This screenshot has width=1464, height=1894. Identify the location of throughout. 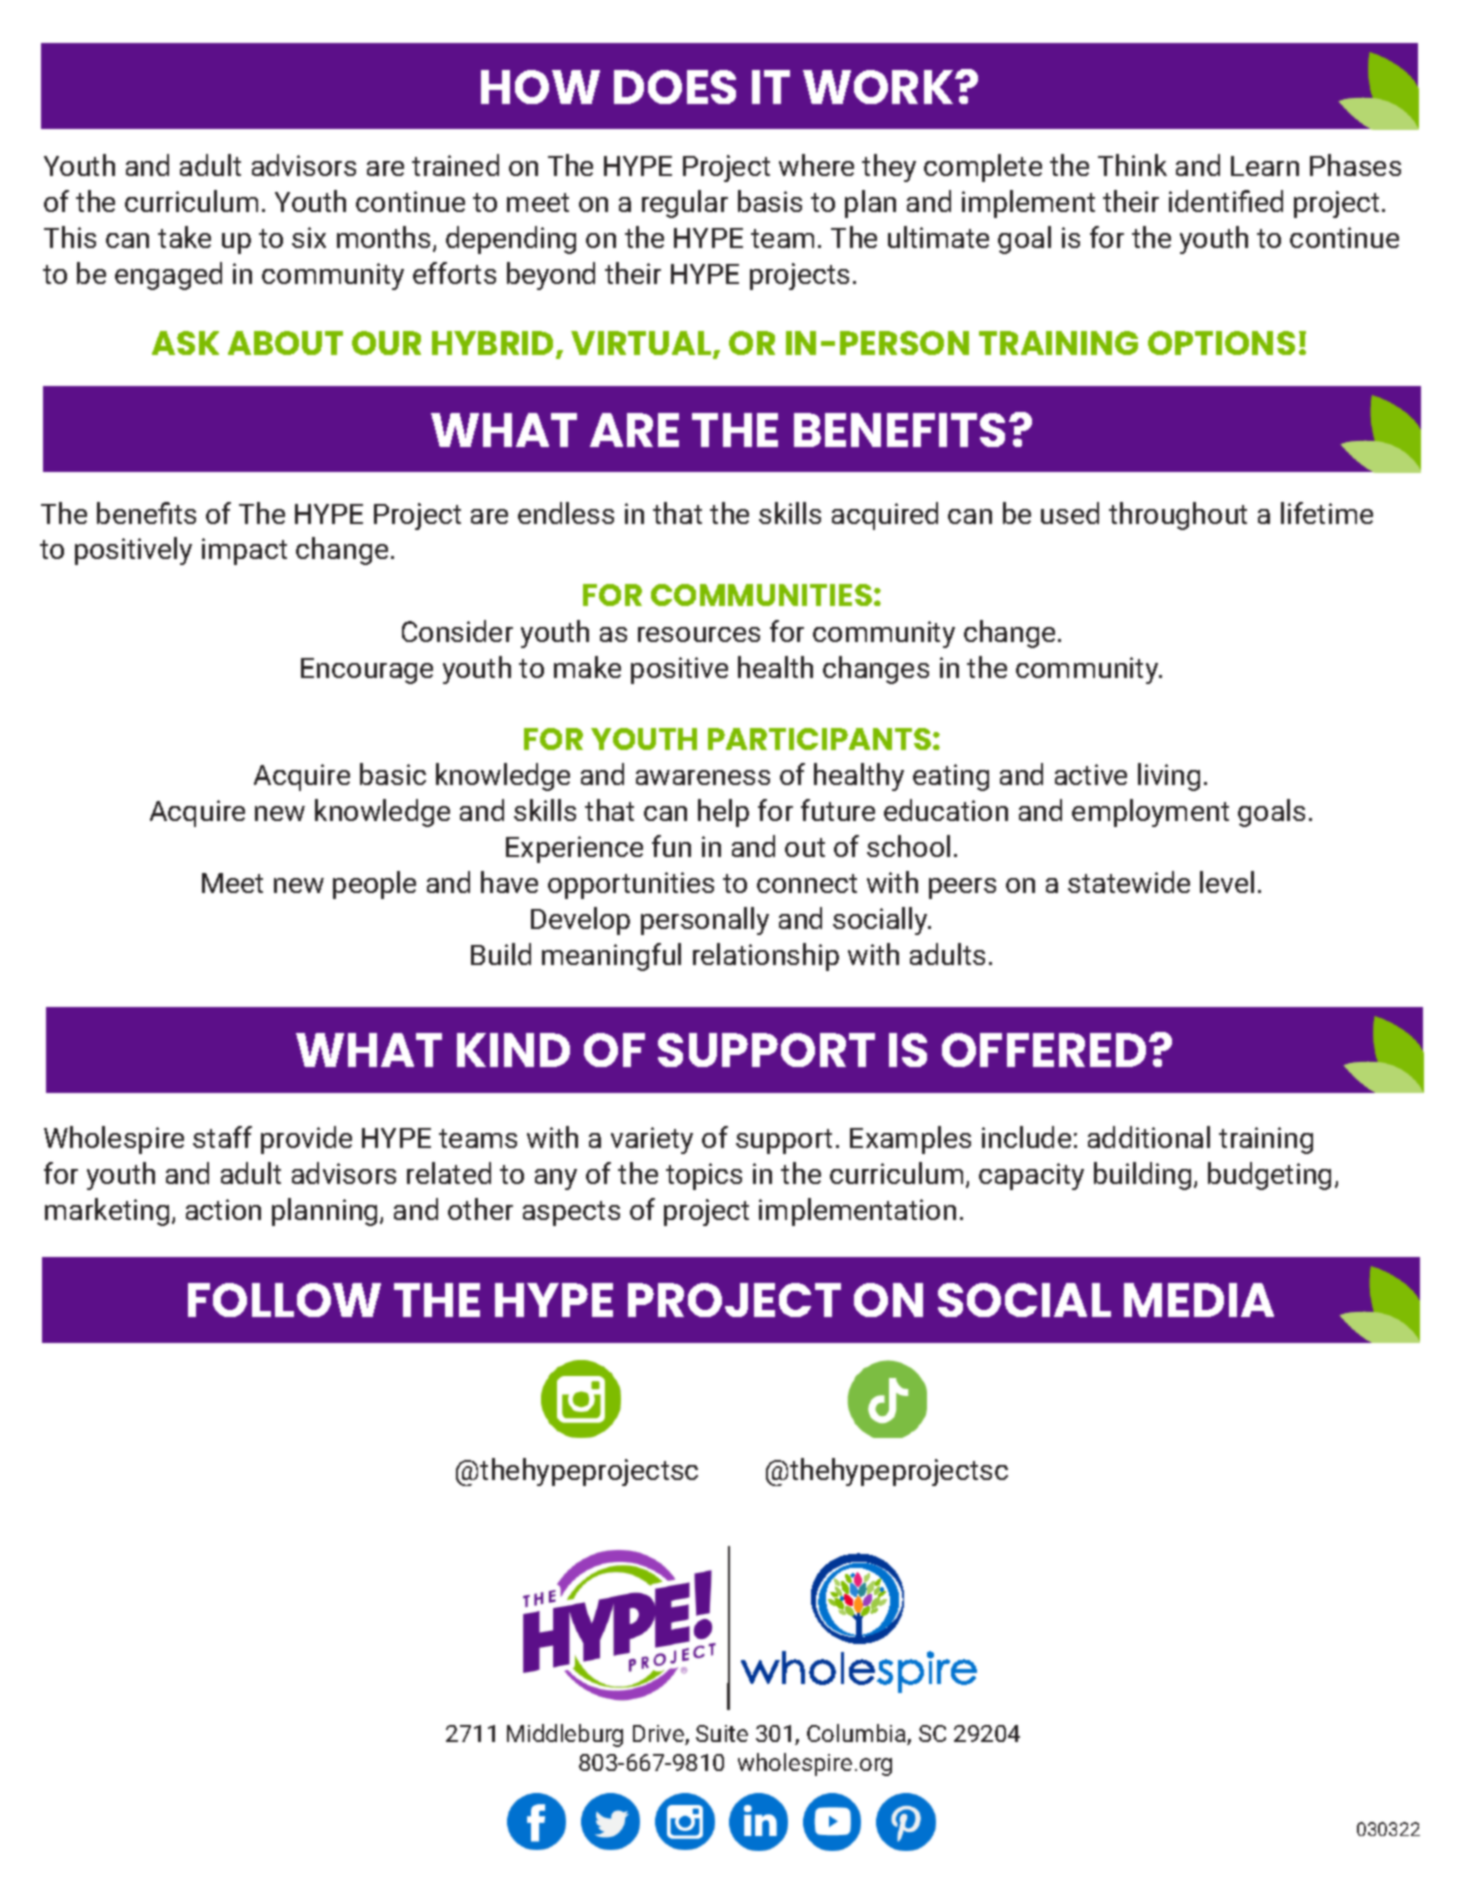
(1178, 516).
